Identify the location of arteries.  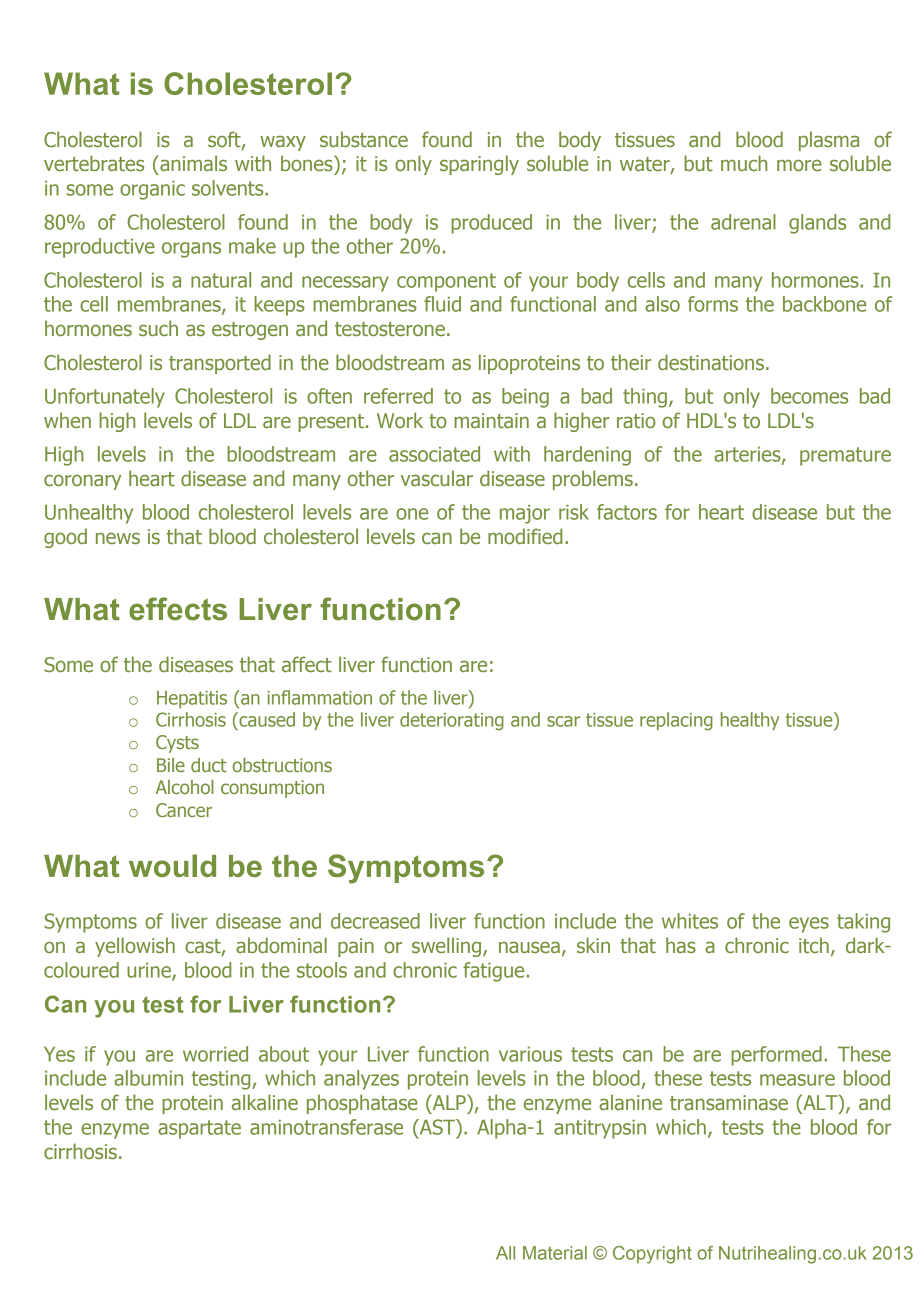
(748, 455).
